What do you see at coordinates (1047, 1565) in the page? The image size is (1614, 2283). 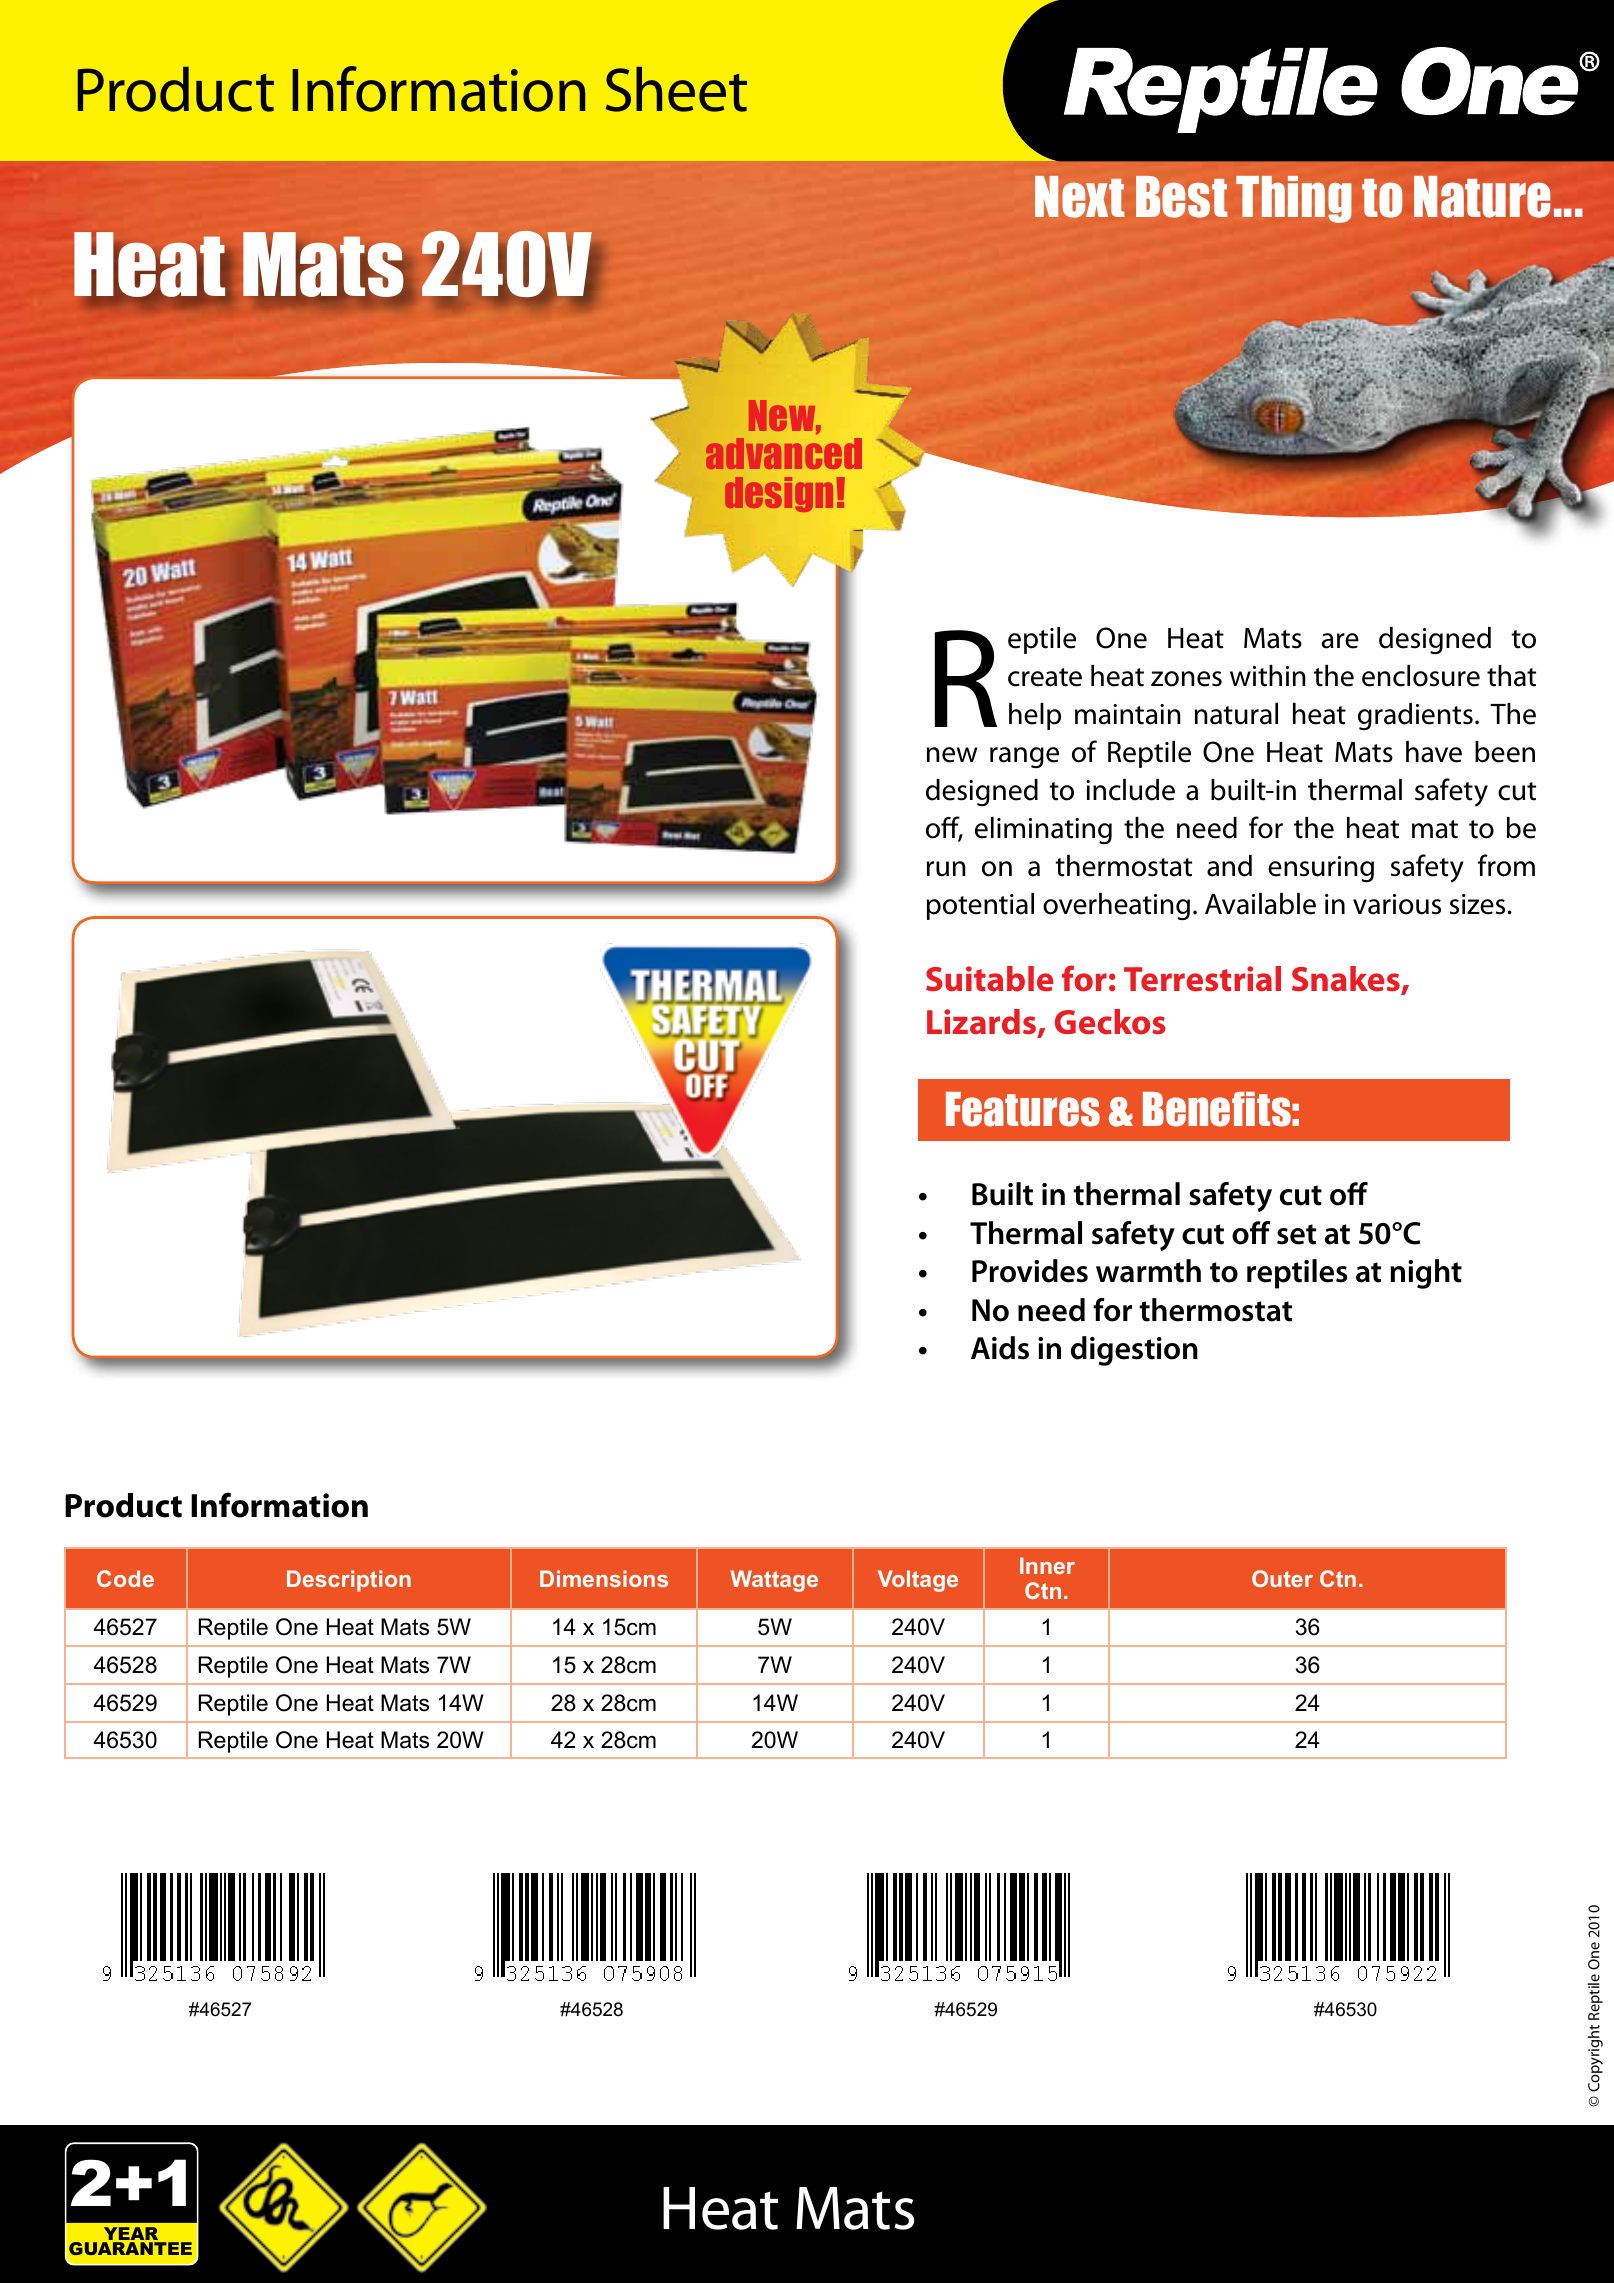 I see `Inner` at bounding box center [1047, 1565].
